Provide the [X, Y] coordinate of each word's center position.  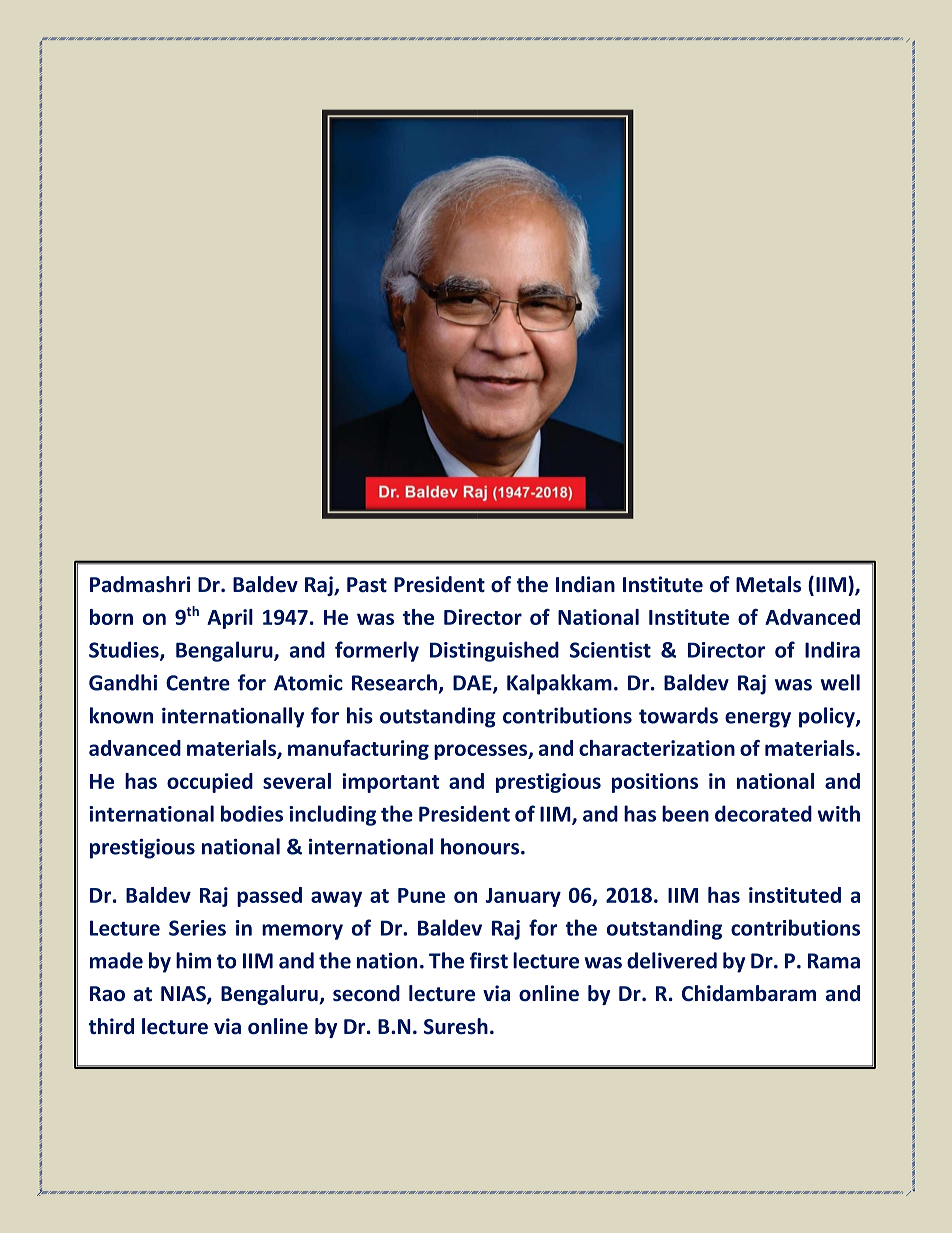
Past [367, 585]
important [390, 783]
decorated [763, 813]
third [111, 1026]
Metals [768, 584]
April [230, 619]
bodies [252, 813]
